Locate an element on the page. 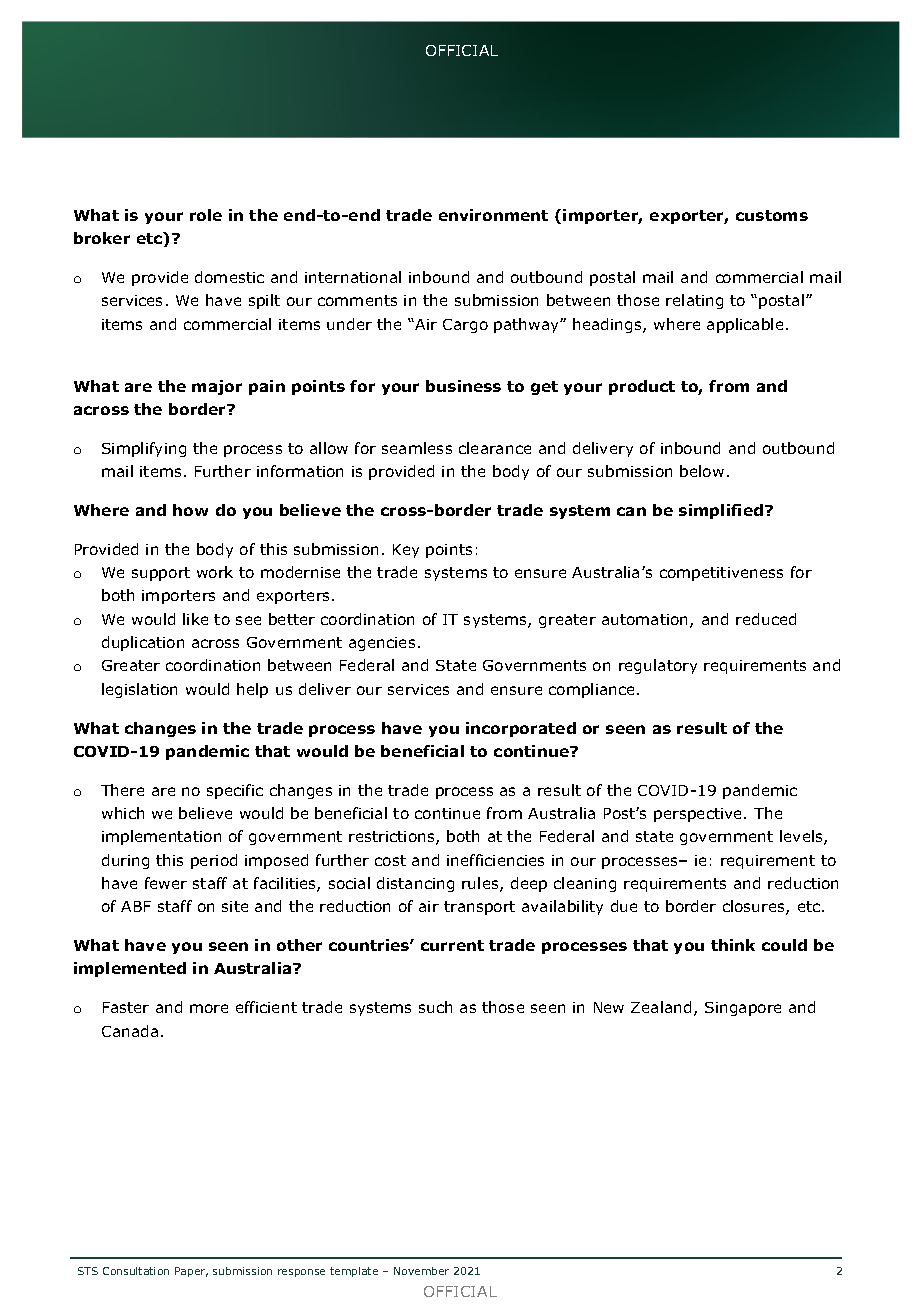 The width and height of the image is (924, 1308). perspective is located at coordinates (699, 815).
